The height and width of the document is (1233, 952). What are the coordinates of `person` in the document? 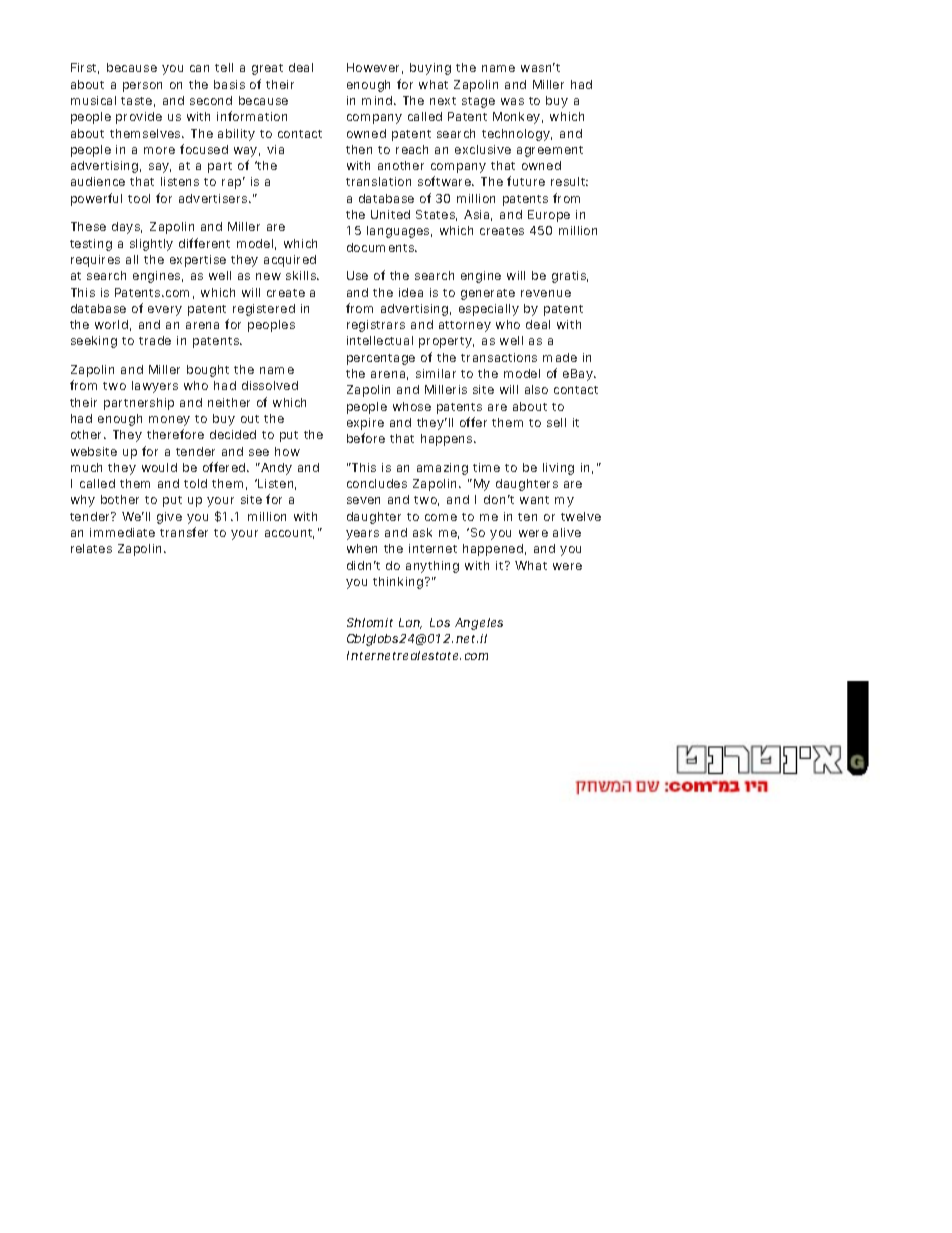 It's located at (142, 87).
